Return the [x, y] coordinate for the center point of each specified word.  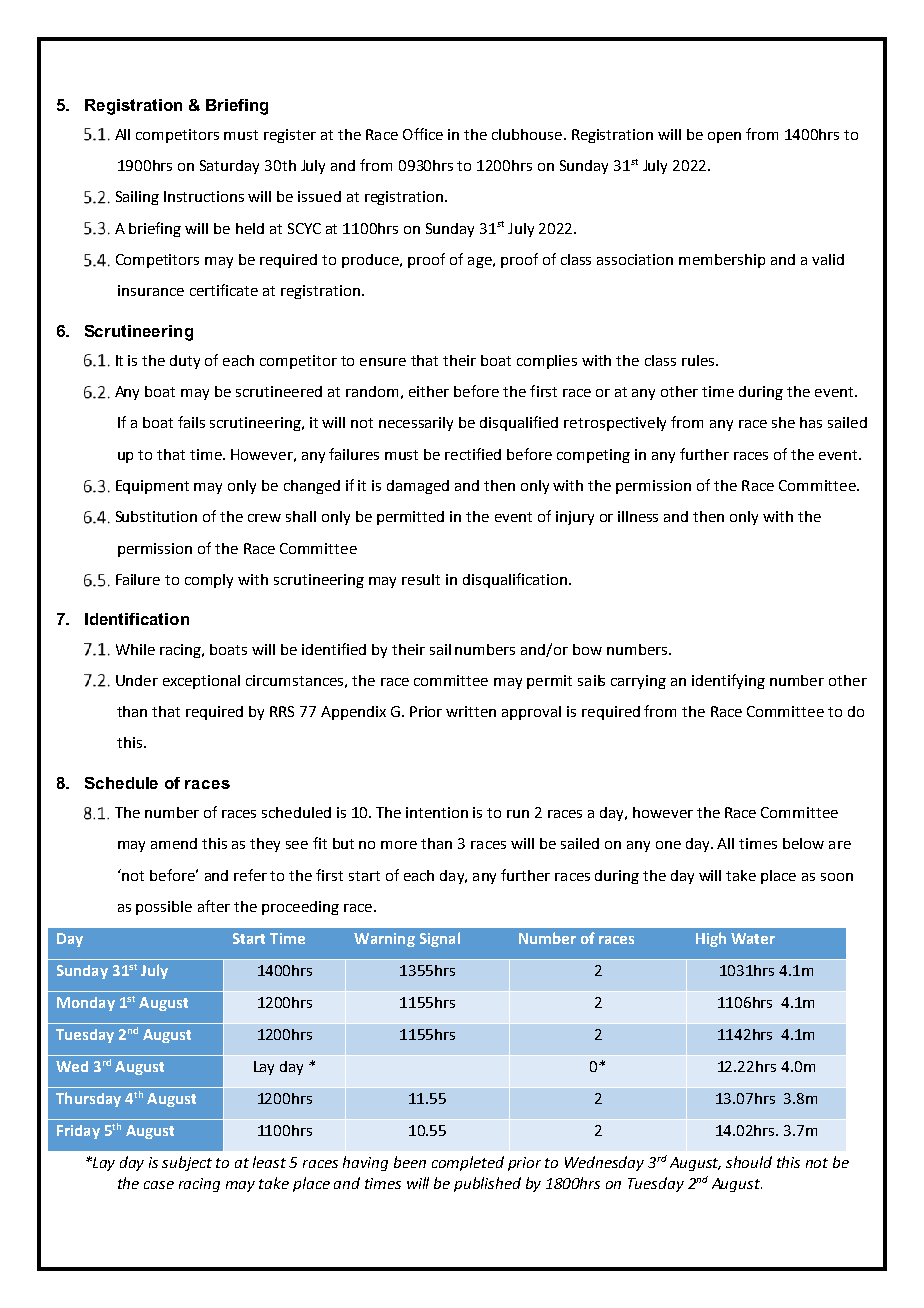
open [724, 137]
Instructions [204, 196]
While [135, 649]
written [471, 711]
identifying [728, 681]
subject [187, 1163]
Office [423, 134]
